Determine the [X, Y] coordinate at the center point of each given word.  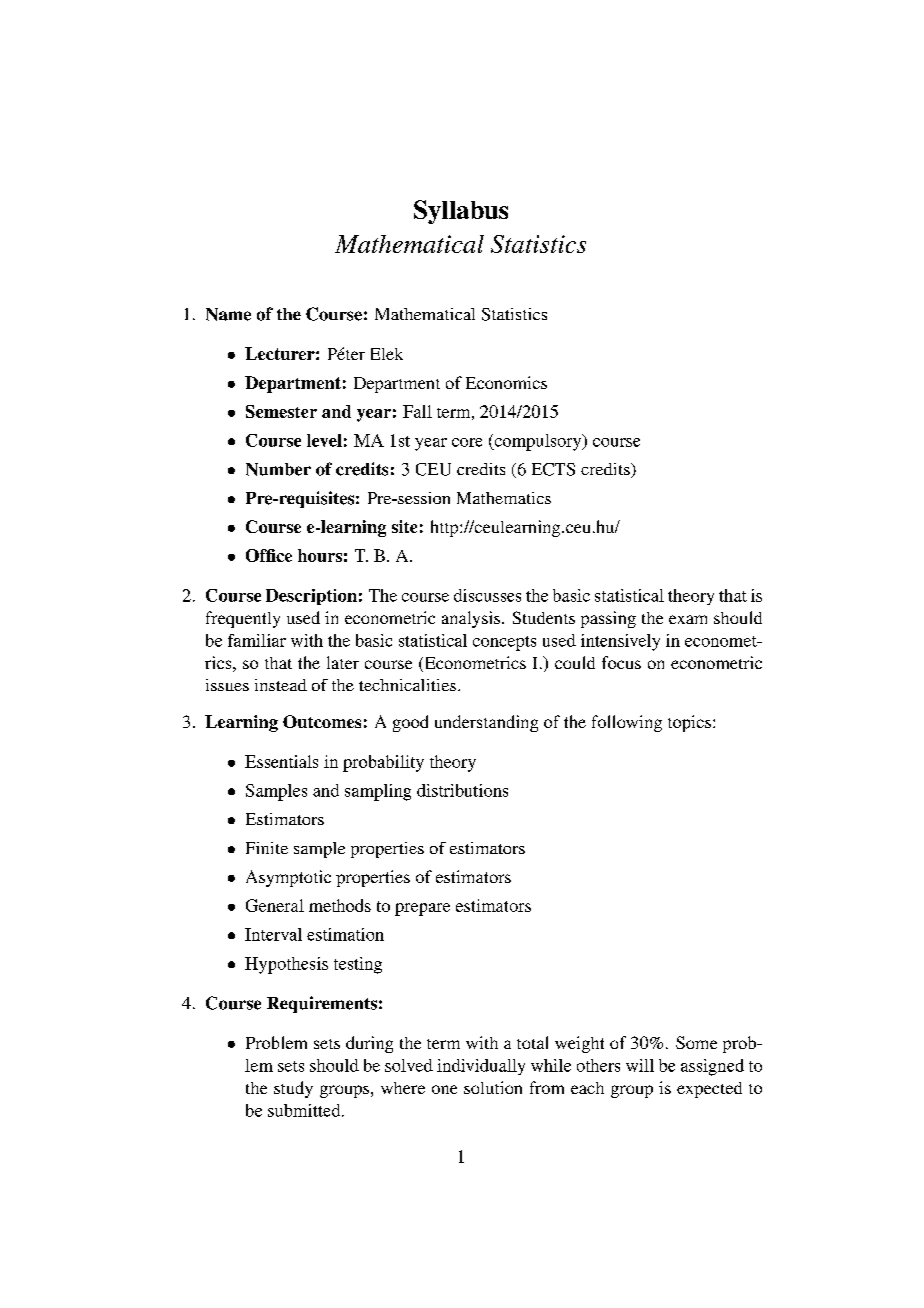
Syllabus [461, 212]
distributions [462, 790]
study [293, 1089]
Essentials [281, 761]
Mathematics [504, 498]
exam [688, 619]
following [627, 723]
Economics [506, 382]
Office [269, 555]
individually [481, 1067]
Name [228, 314]
